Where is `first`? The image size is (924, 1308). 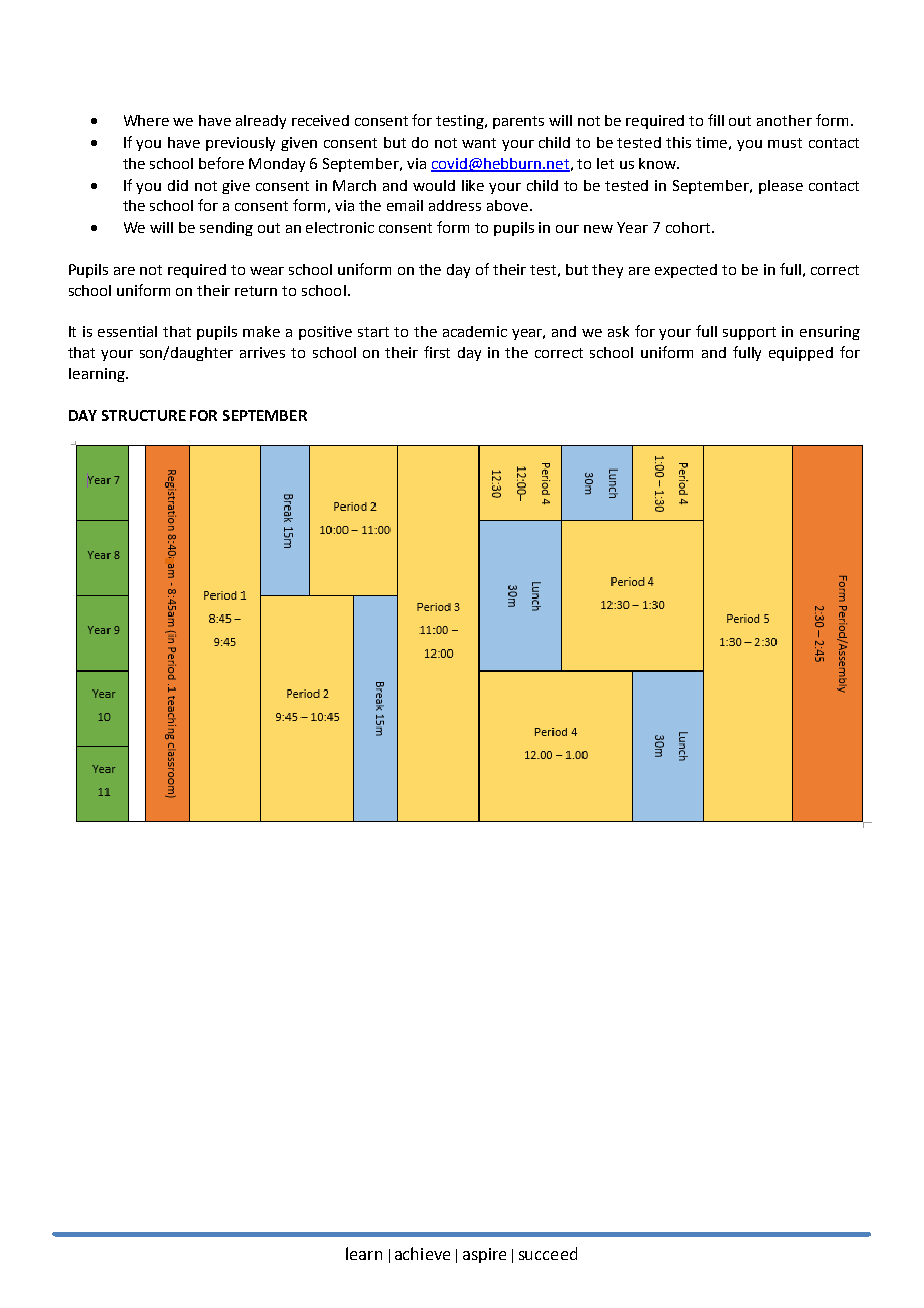 first is located at coordinates (437, 352).
